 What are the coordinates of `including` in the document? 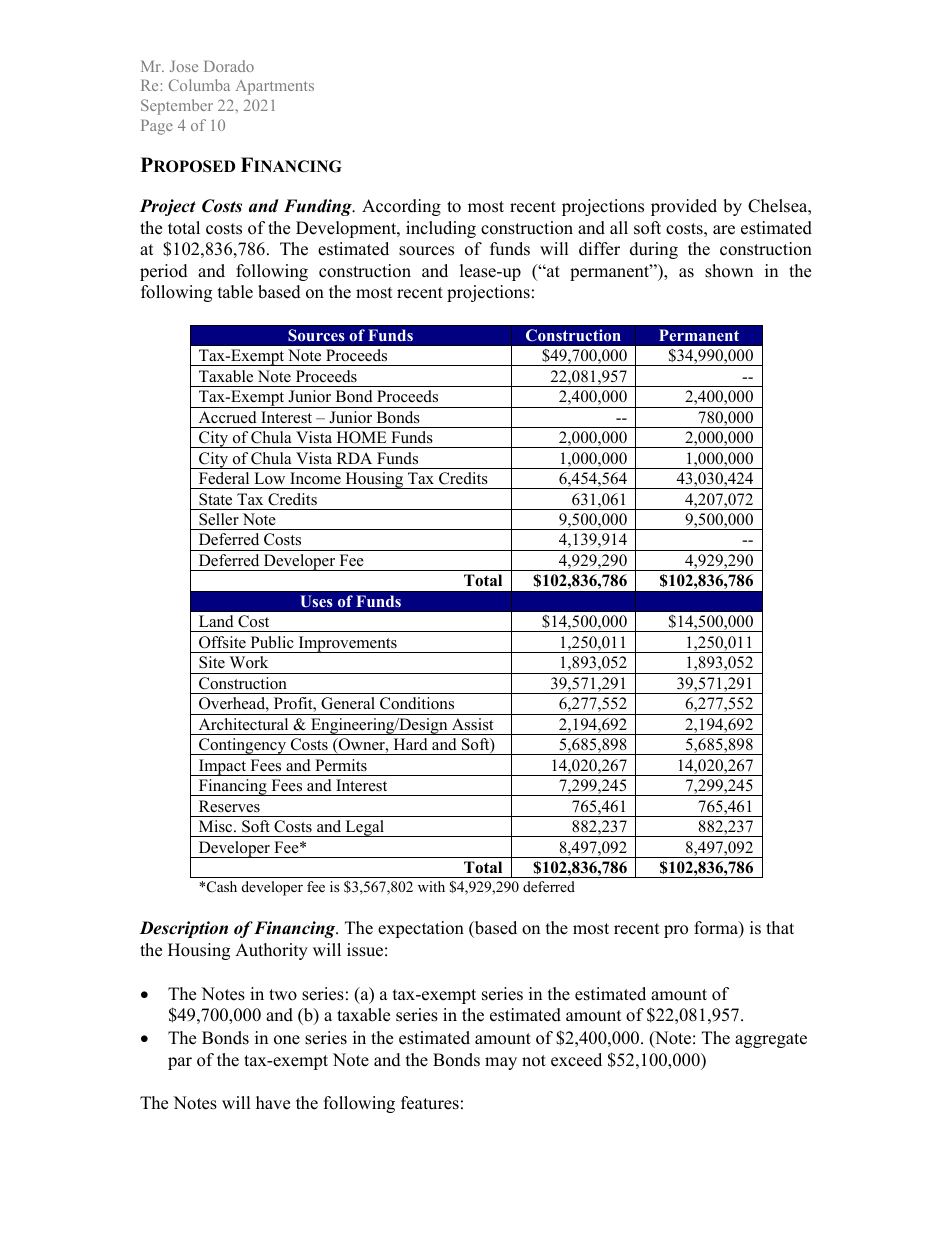 It's located at (441, 229).
